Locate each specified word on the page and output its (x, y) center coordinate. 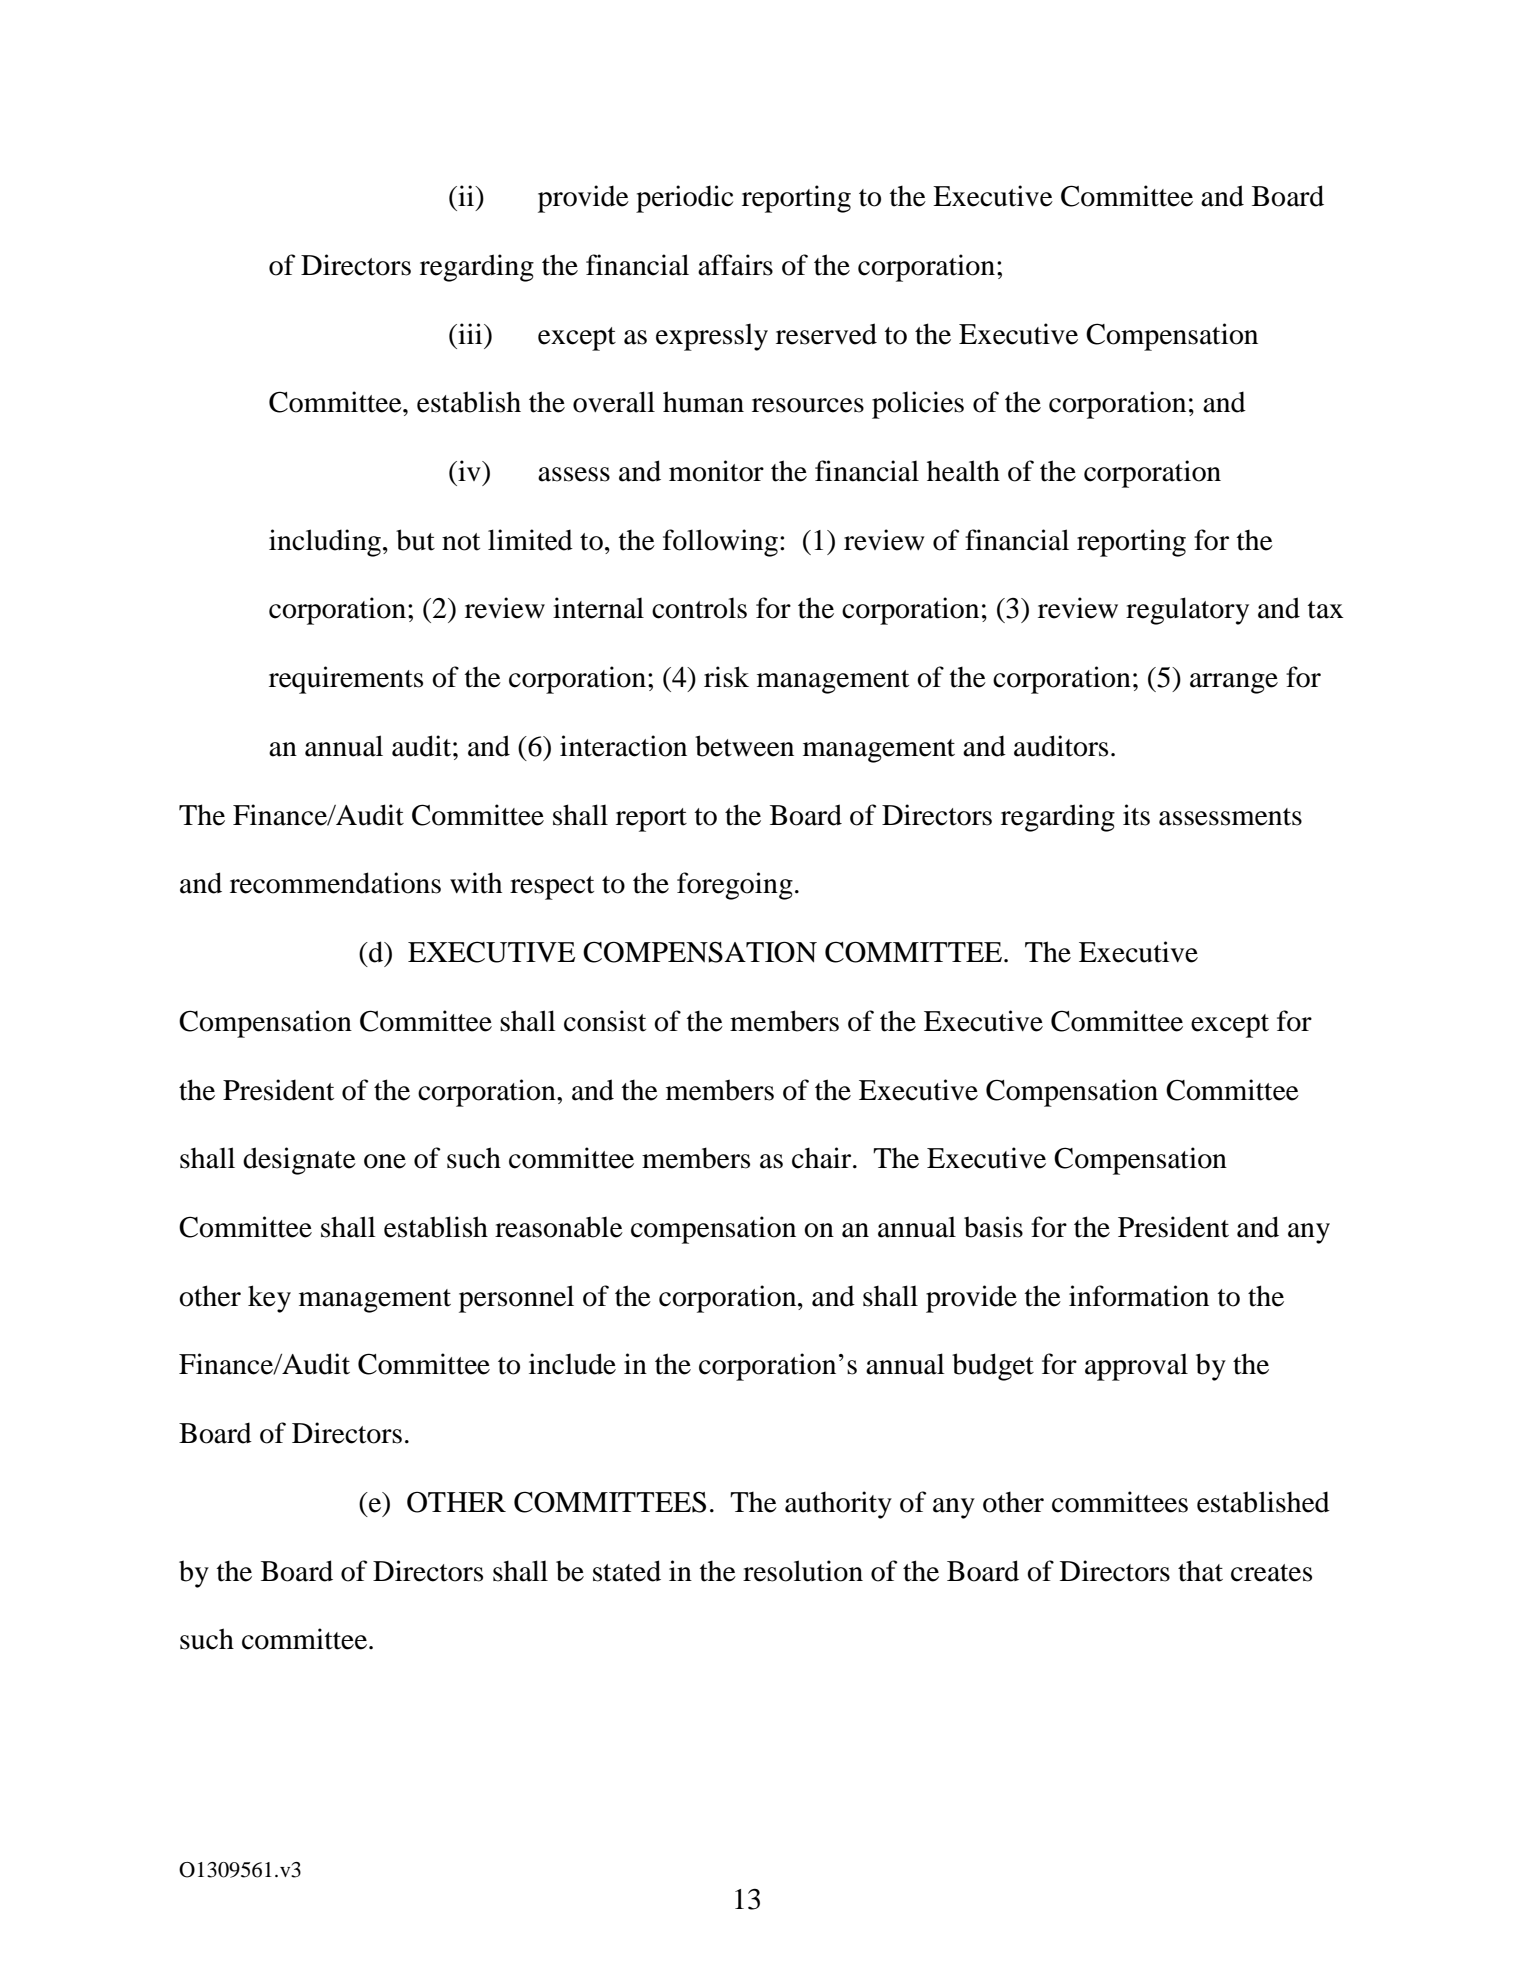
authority (838, 1505)
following (720, 543)
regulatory (1187, 611)
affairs (735, 265)
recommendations (335, 883)
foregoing (735, 886)
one (385, 1161)
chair (823, 1158)
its (1136, 815)
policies (918, 405)
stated (627, 1571)
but (415, 540)
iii (470, 333)
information (1139, 1296)
